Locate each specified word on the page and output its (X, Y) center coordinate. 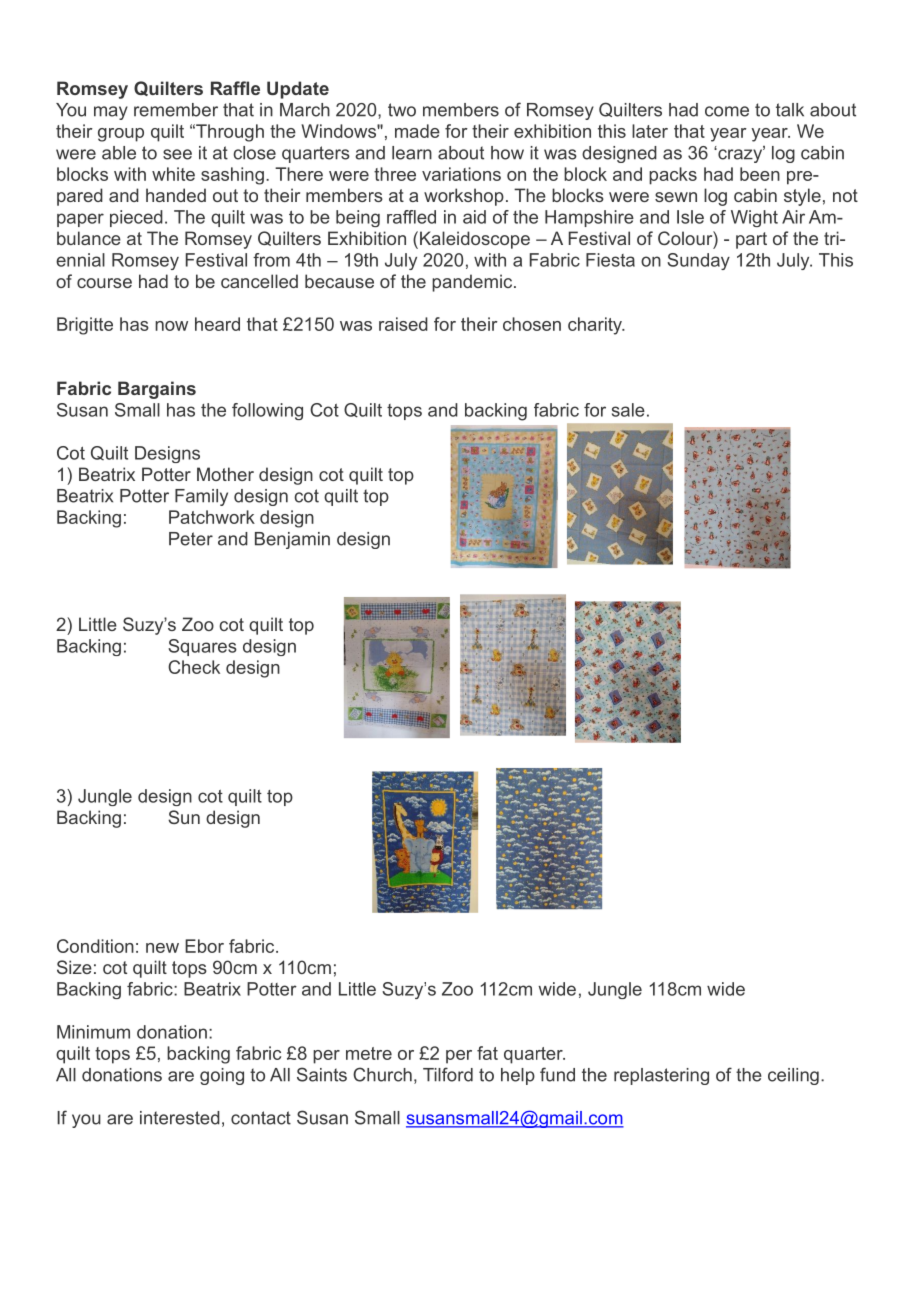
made (417, 131)
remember (176, 110)
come (727, 111)
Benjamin (292, 540)
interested (180, 1118)
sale (628, 410)
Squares (202, 647)
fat (487, 1053)
